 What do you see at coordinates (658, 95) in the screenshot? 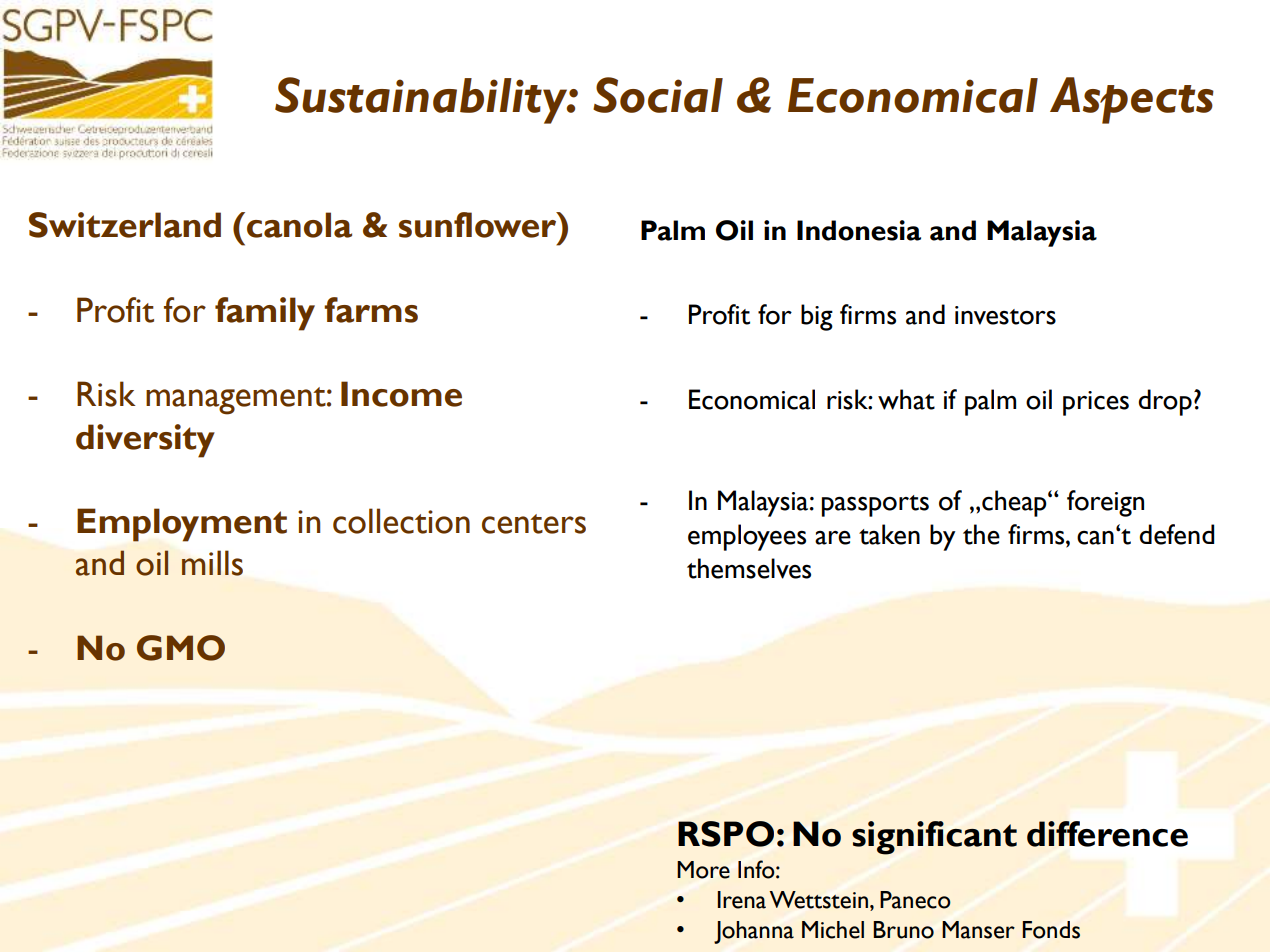
I see `Social` at bounding box center [658, 95].
